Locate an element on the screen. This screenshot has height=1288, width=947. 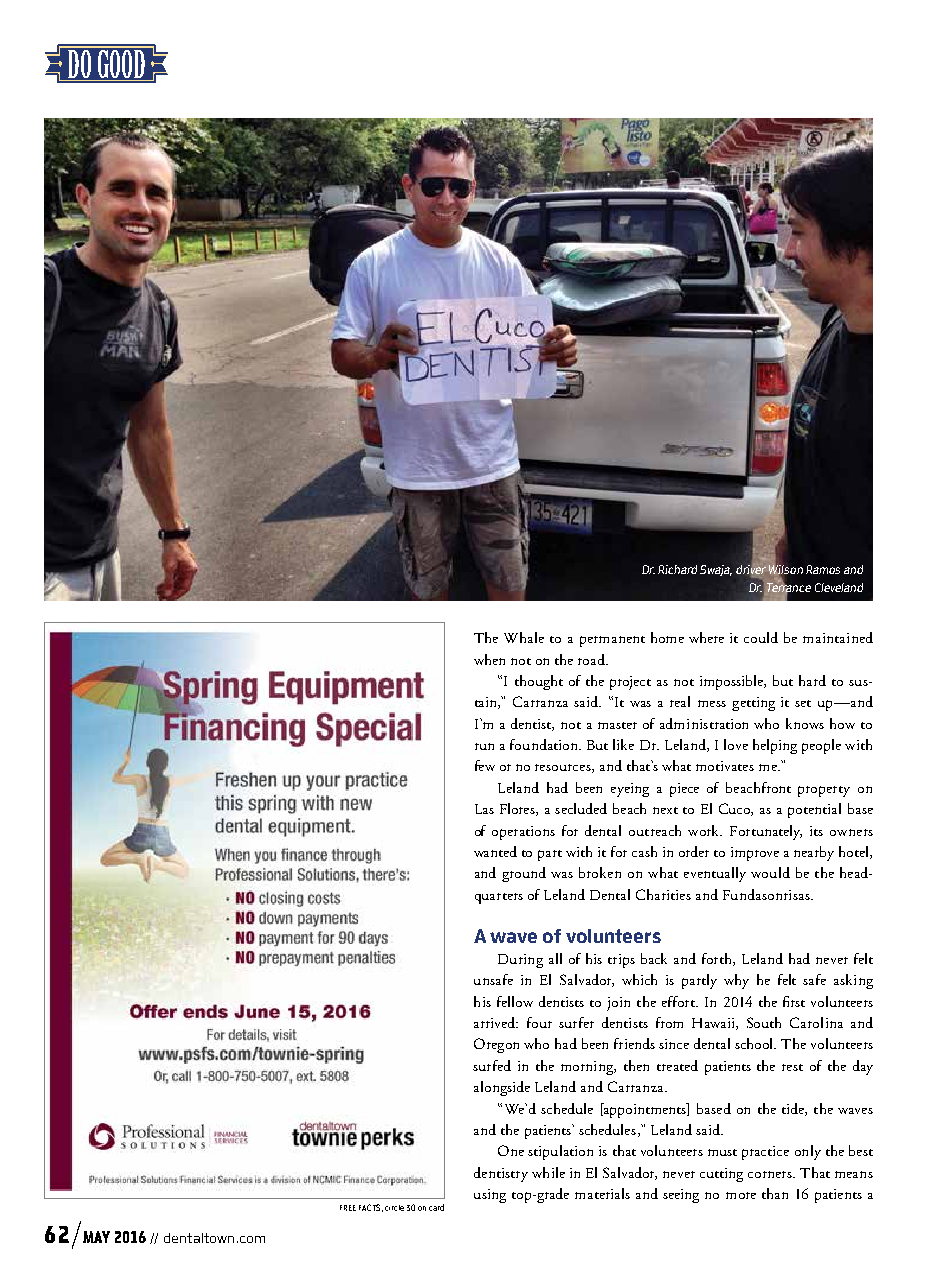
few is located at coordinates (485, 765).
